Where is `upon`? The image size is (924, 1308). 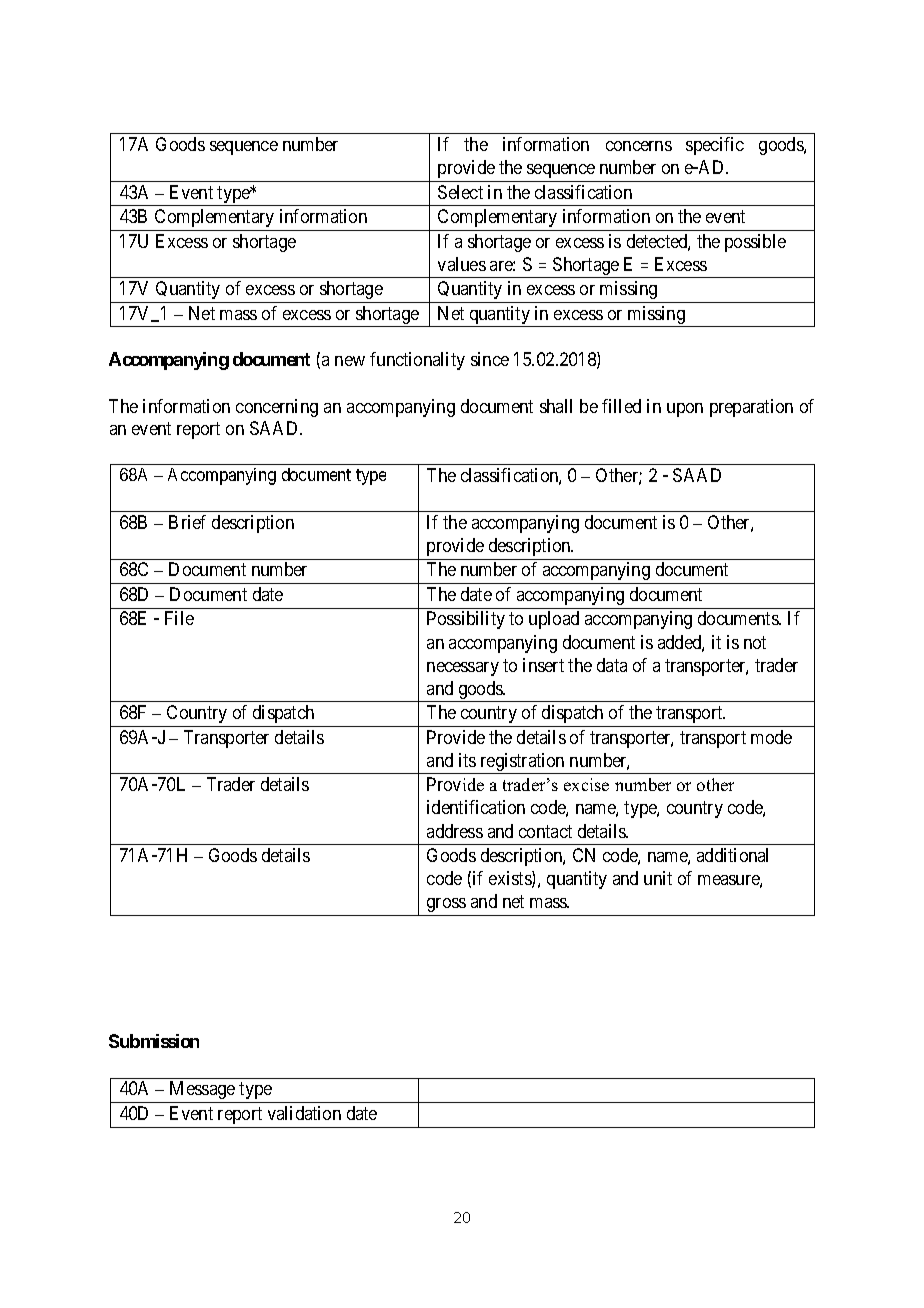 upon is located at coordinates (685, 410).
